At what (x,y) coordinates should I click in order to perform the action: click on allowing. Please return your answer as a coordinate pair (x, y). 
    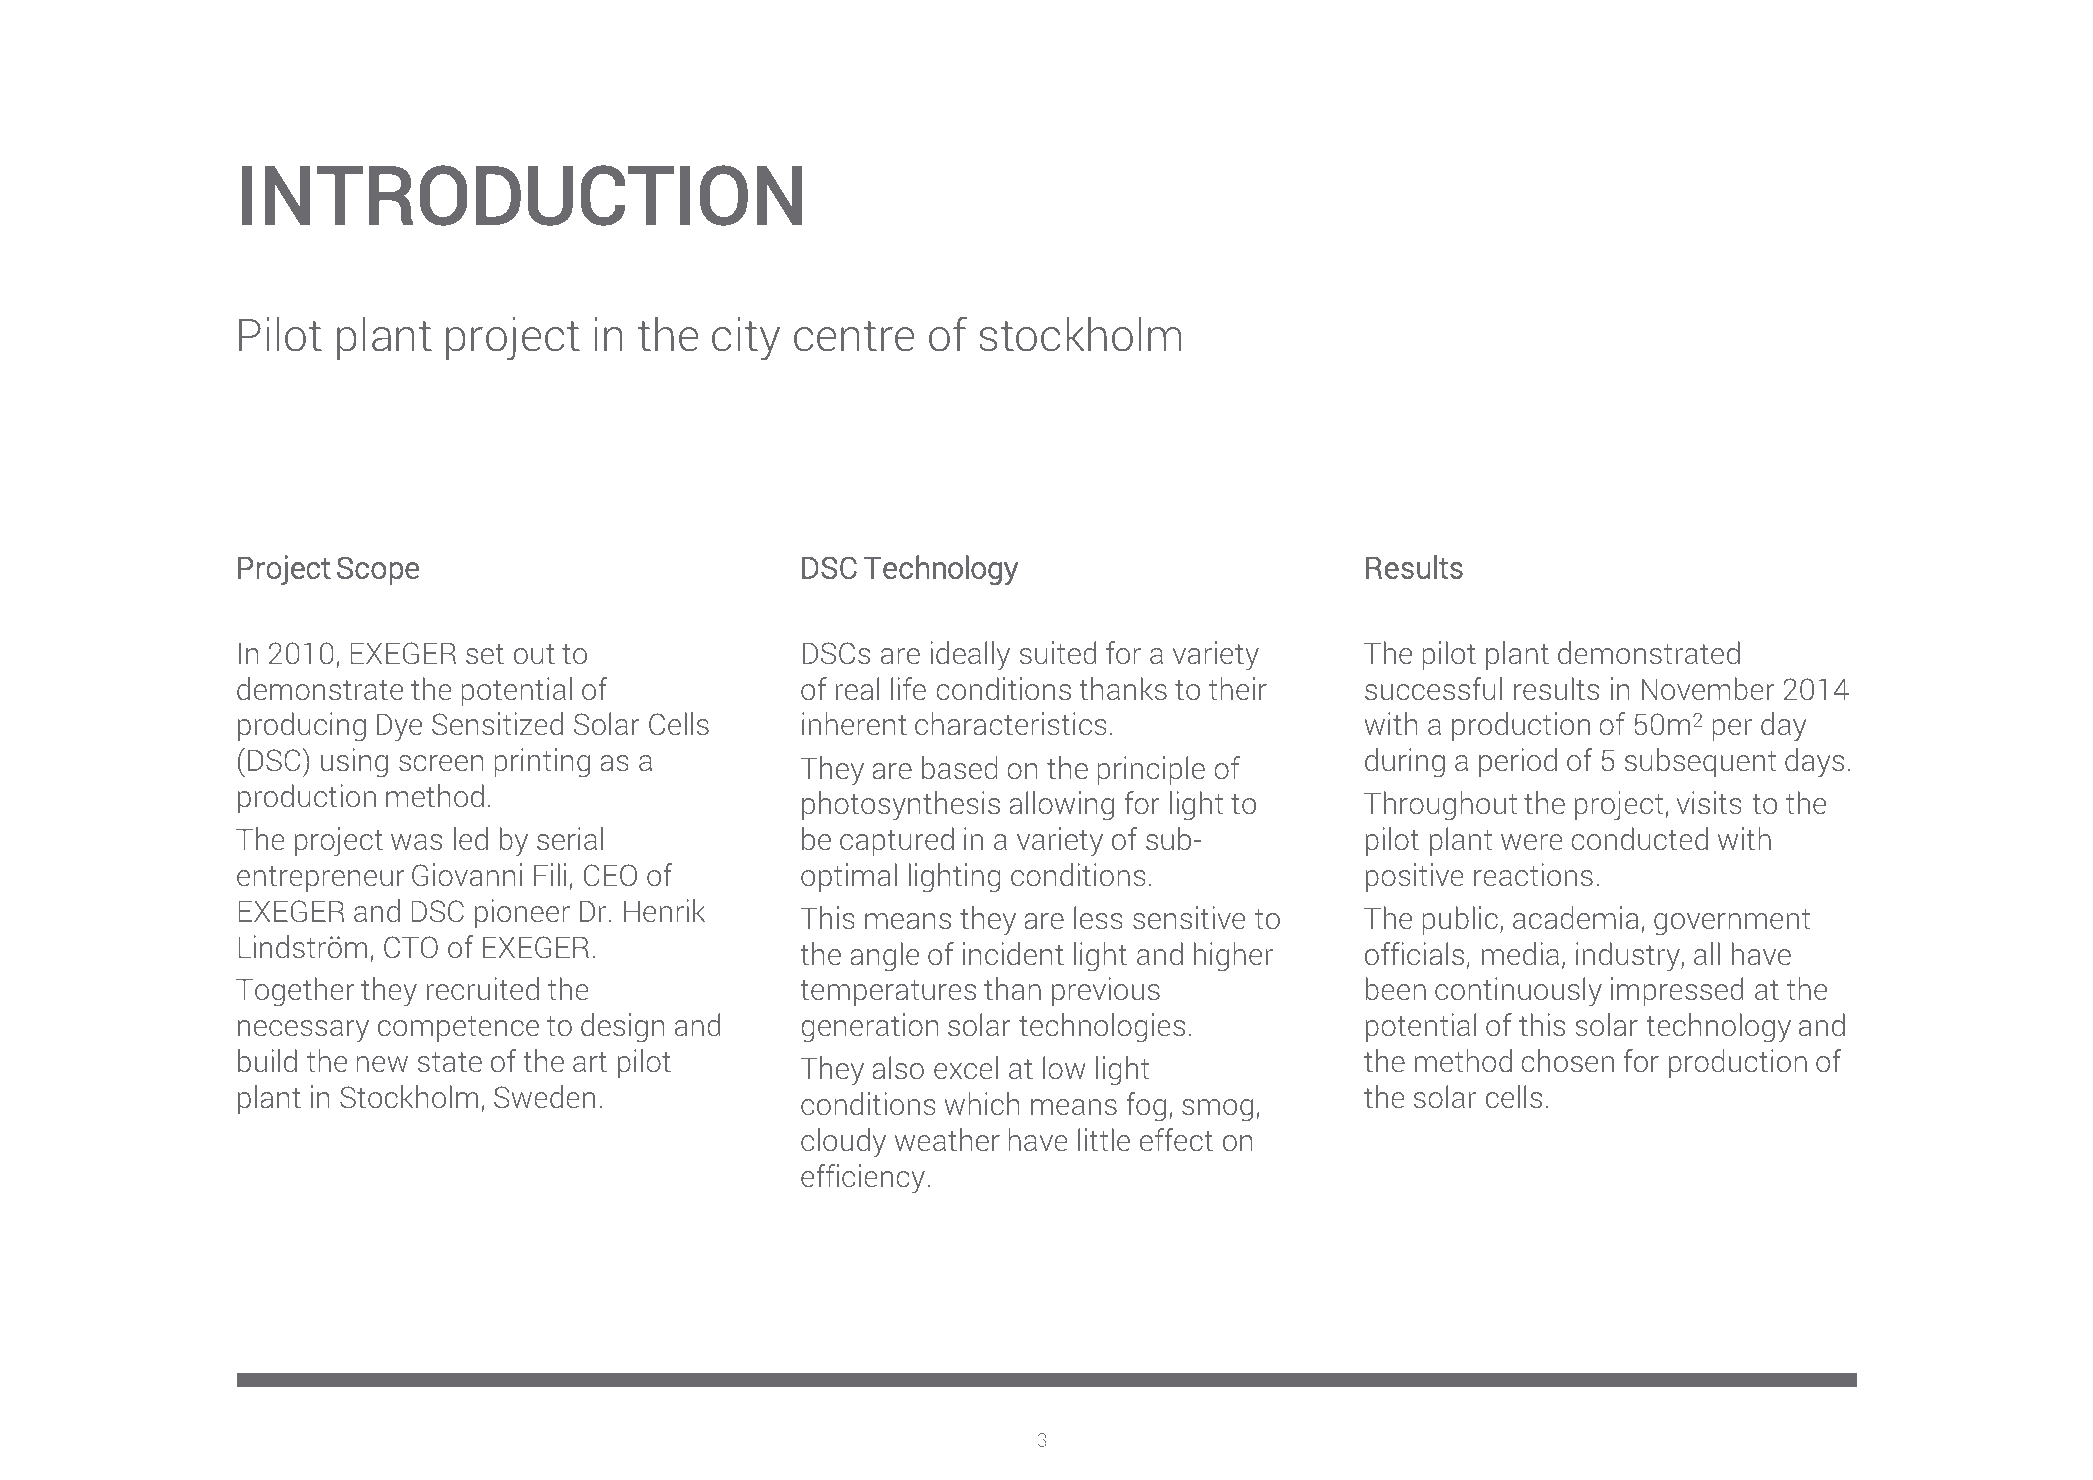
    Looking at the image, I should click on (1061, 806).
